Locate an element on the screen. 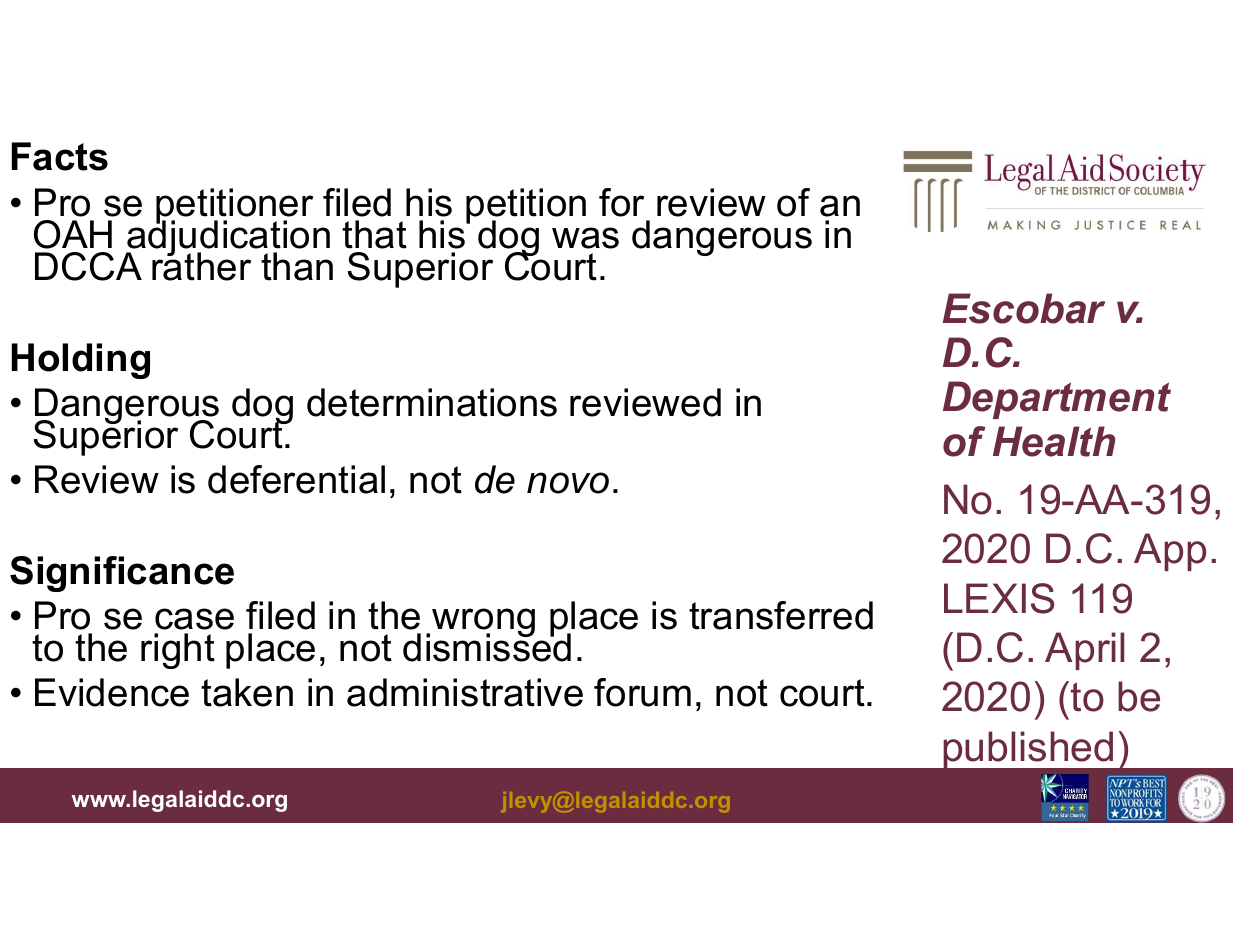  App is located at coordinates (1170, 552).
